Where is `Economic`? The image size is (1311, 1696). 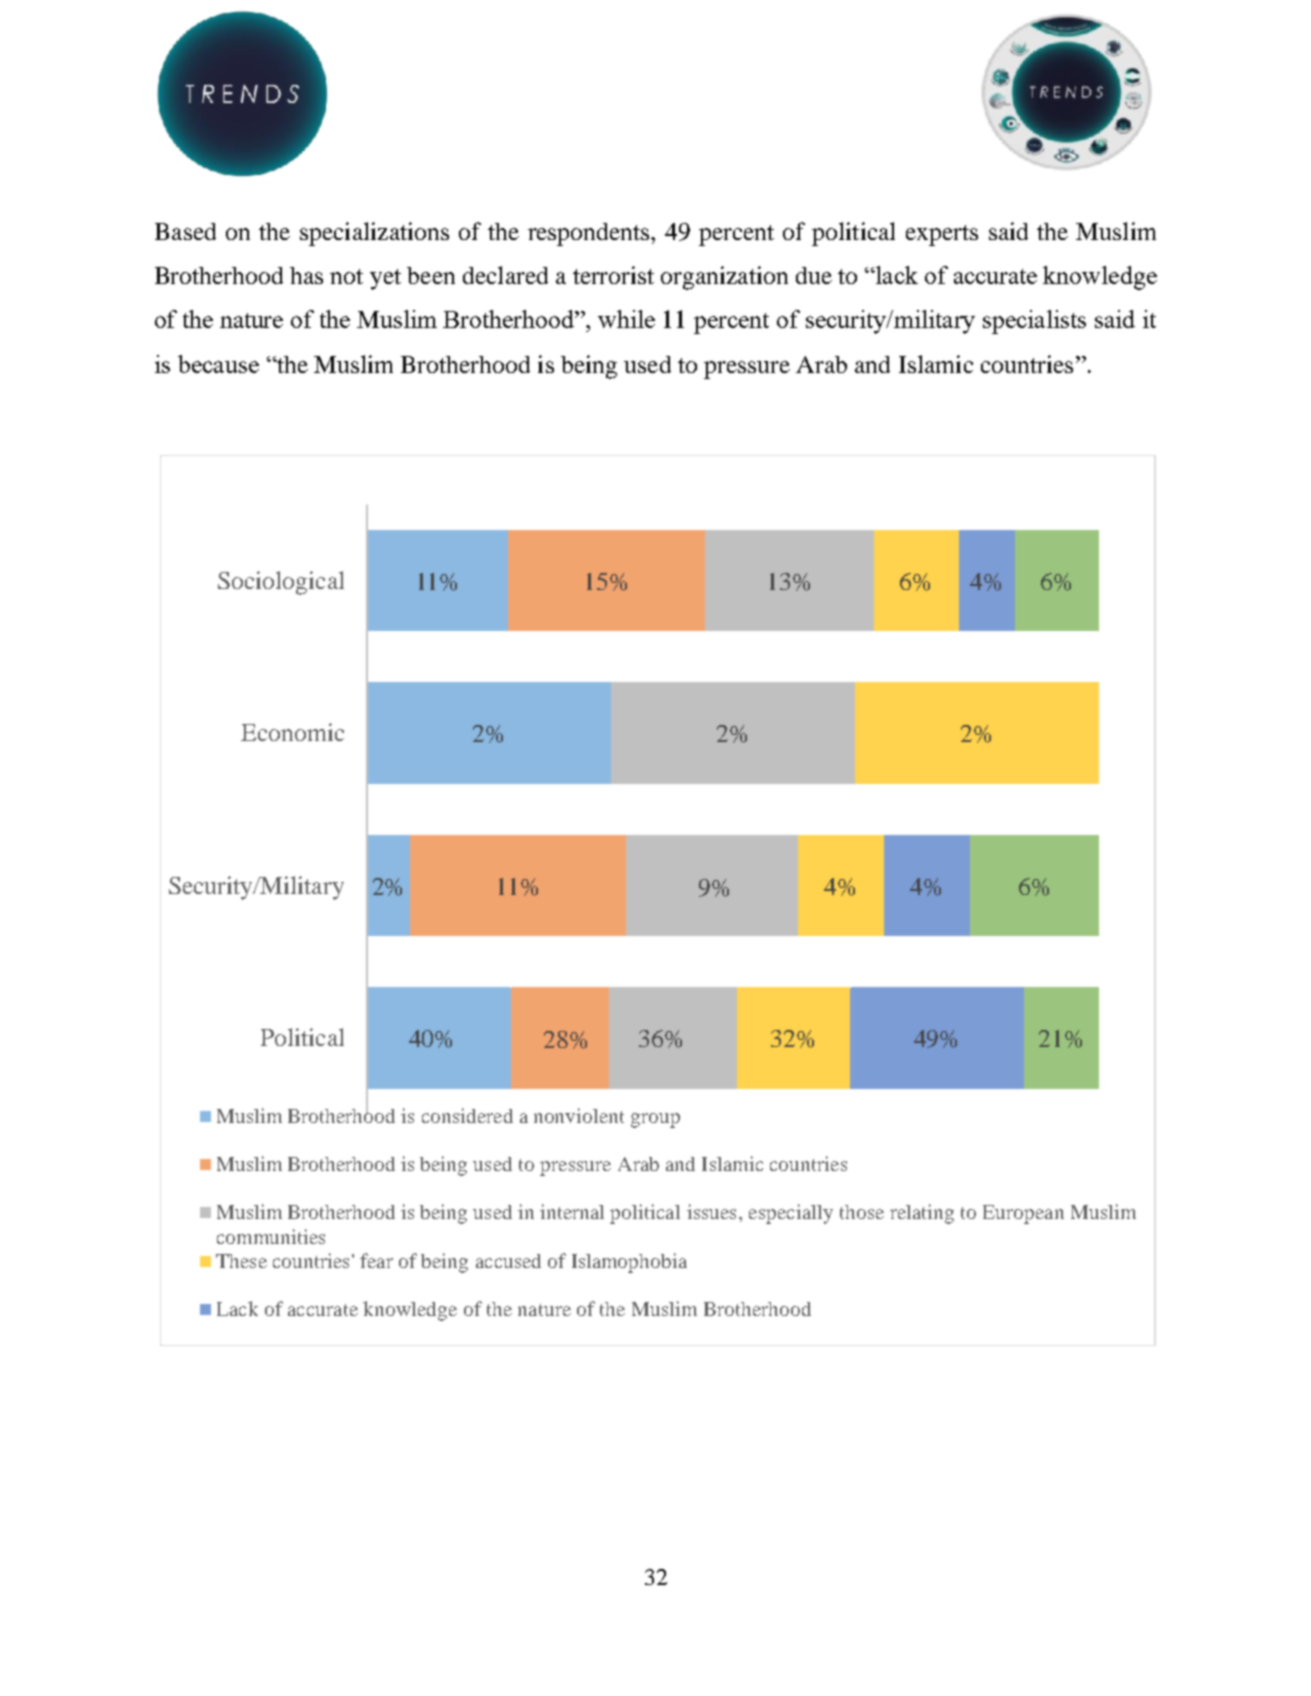
Economic is located at coordinates (292, 732).
